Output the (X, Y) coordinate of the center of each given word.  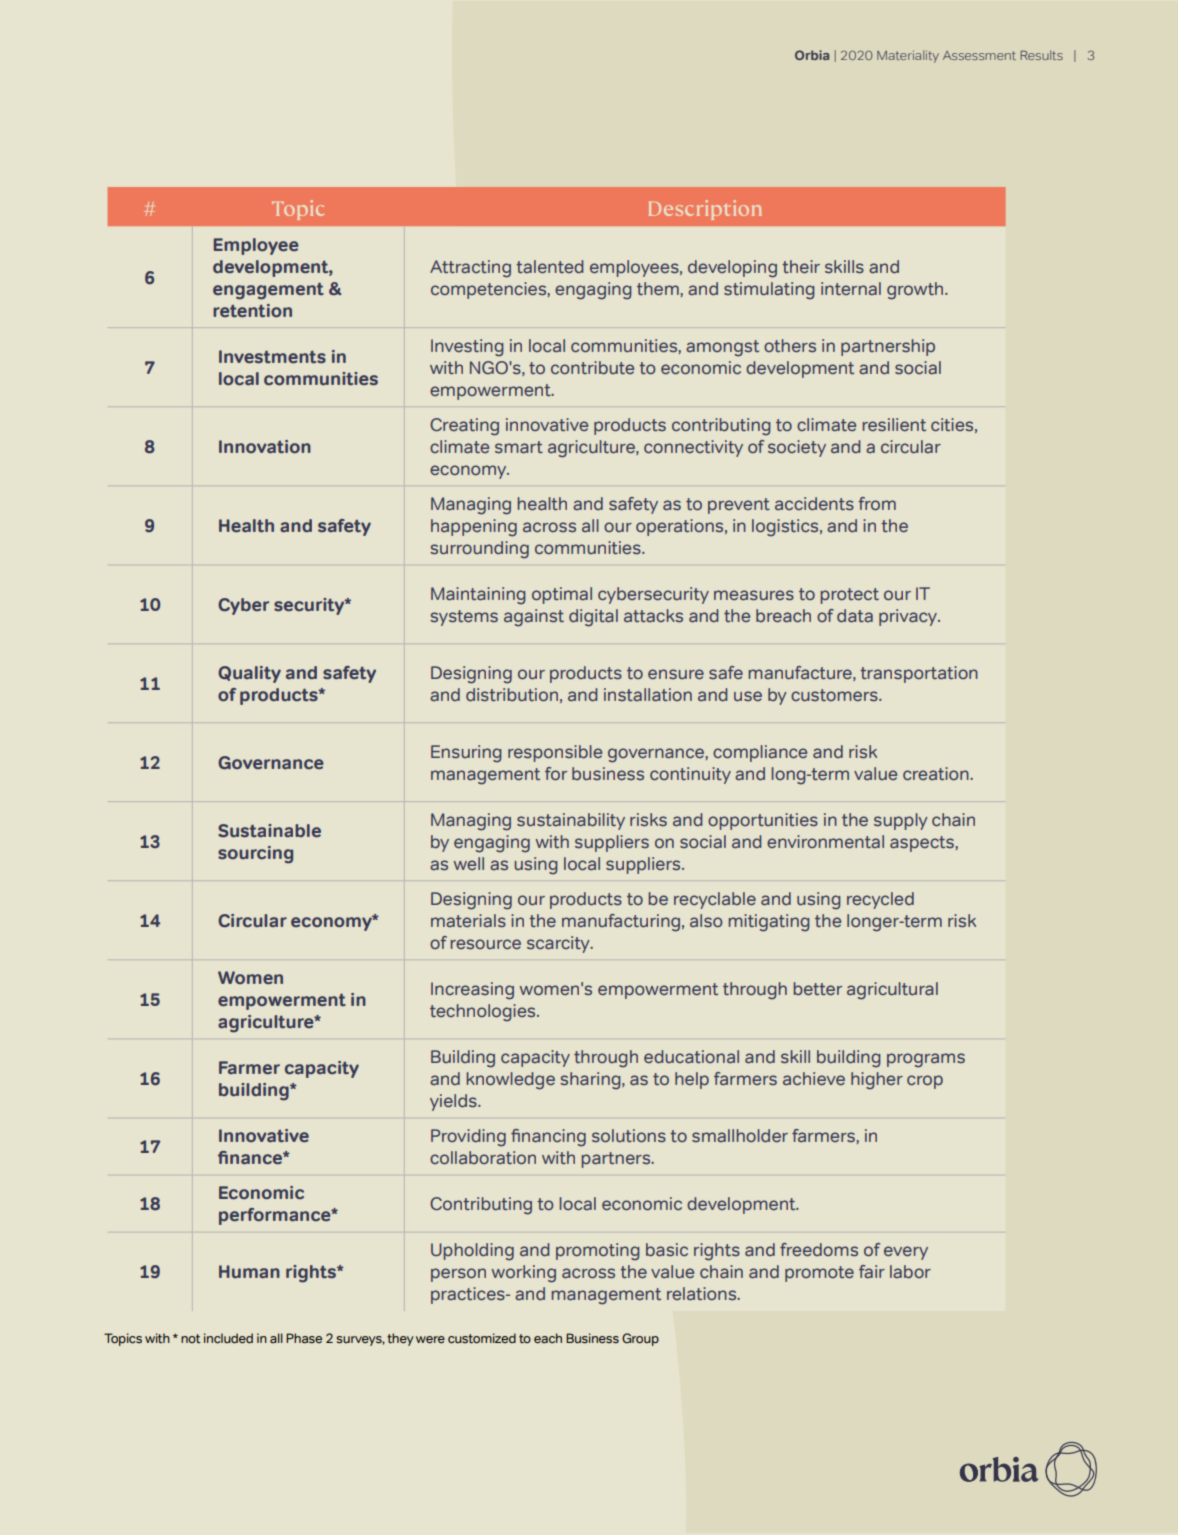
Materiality (908, 56)
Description (705, 210)
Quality (249, 674)
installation (648, 694)
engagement (268, 291)
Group (640, 1339)
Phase (304, 1338)
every (906, 1253)
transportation (919, 674)
